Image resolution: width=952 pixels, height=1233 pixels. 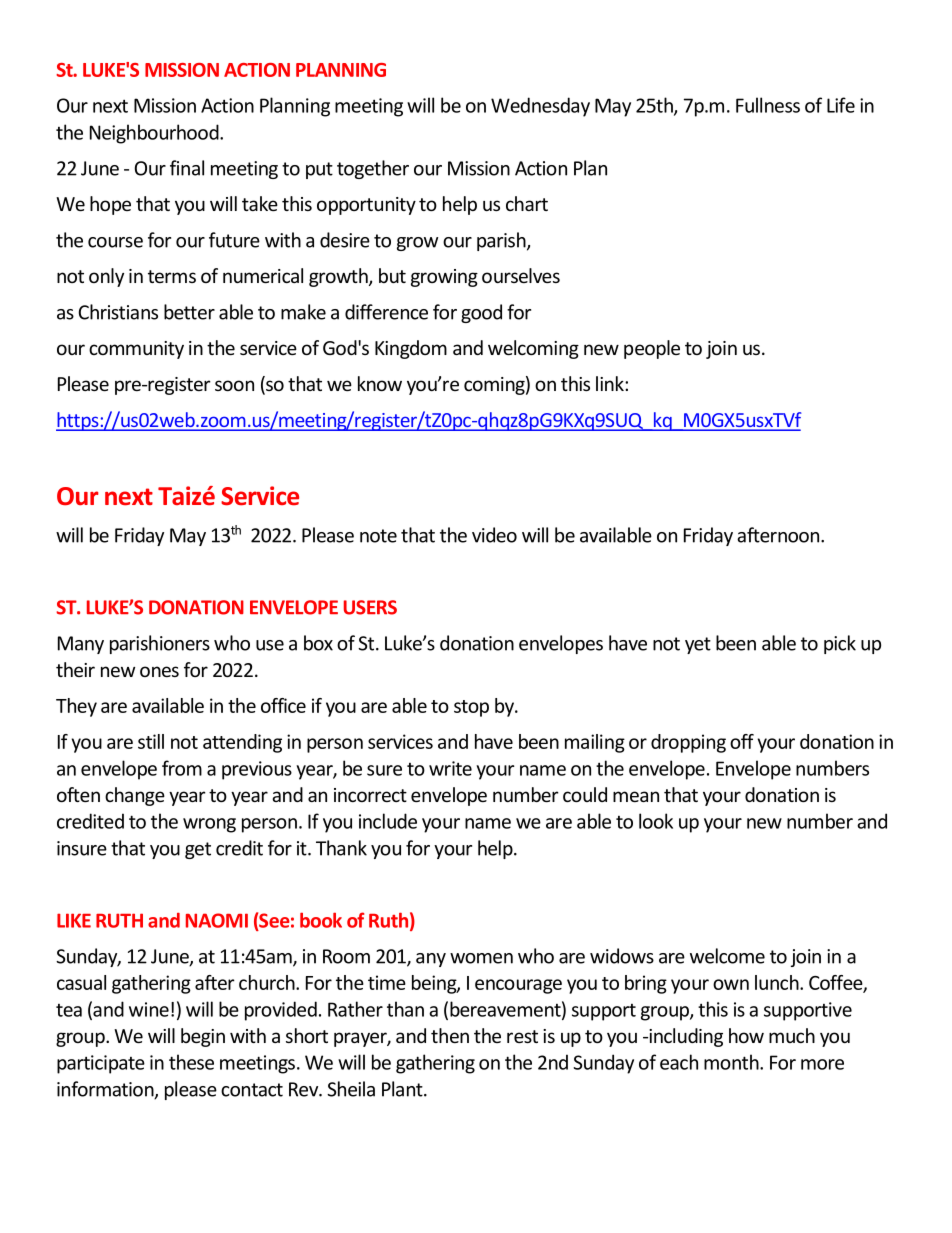 I want to click on Neighbourhood, so click(x=155, y=134).
